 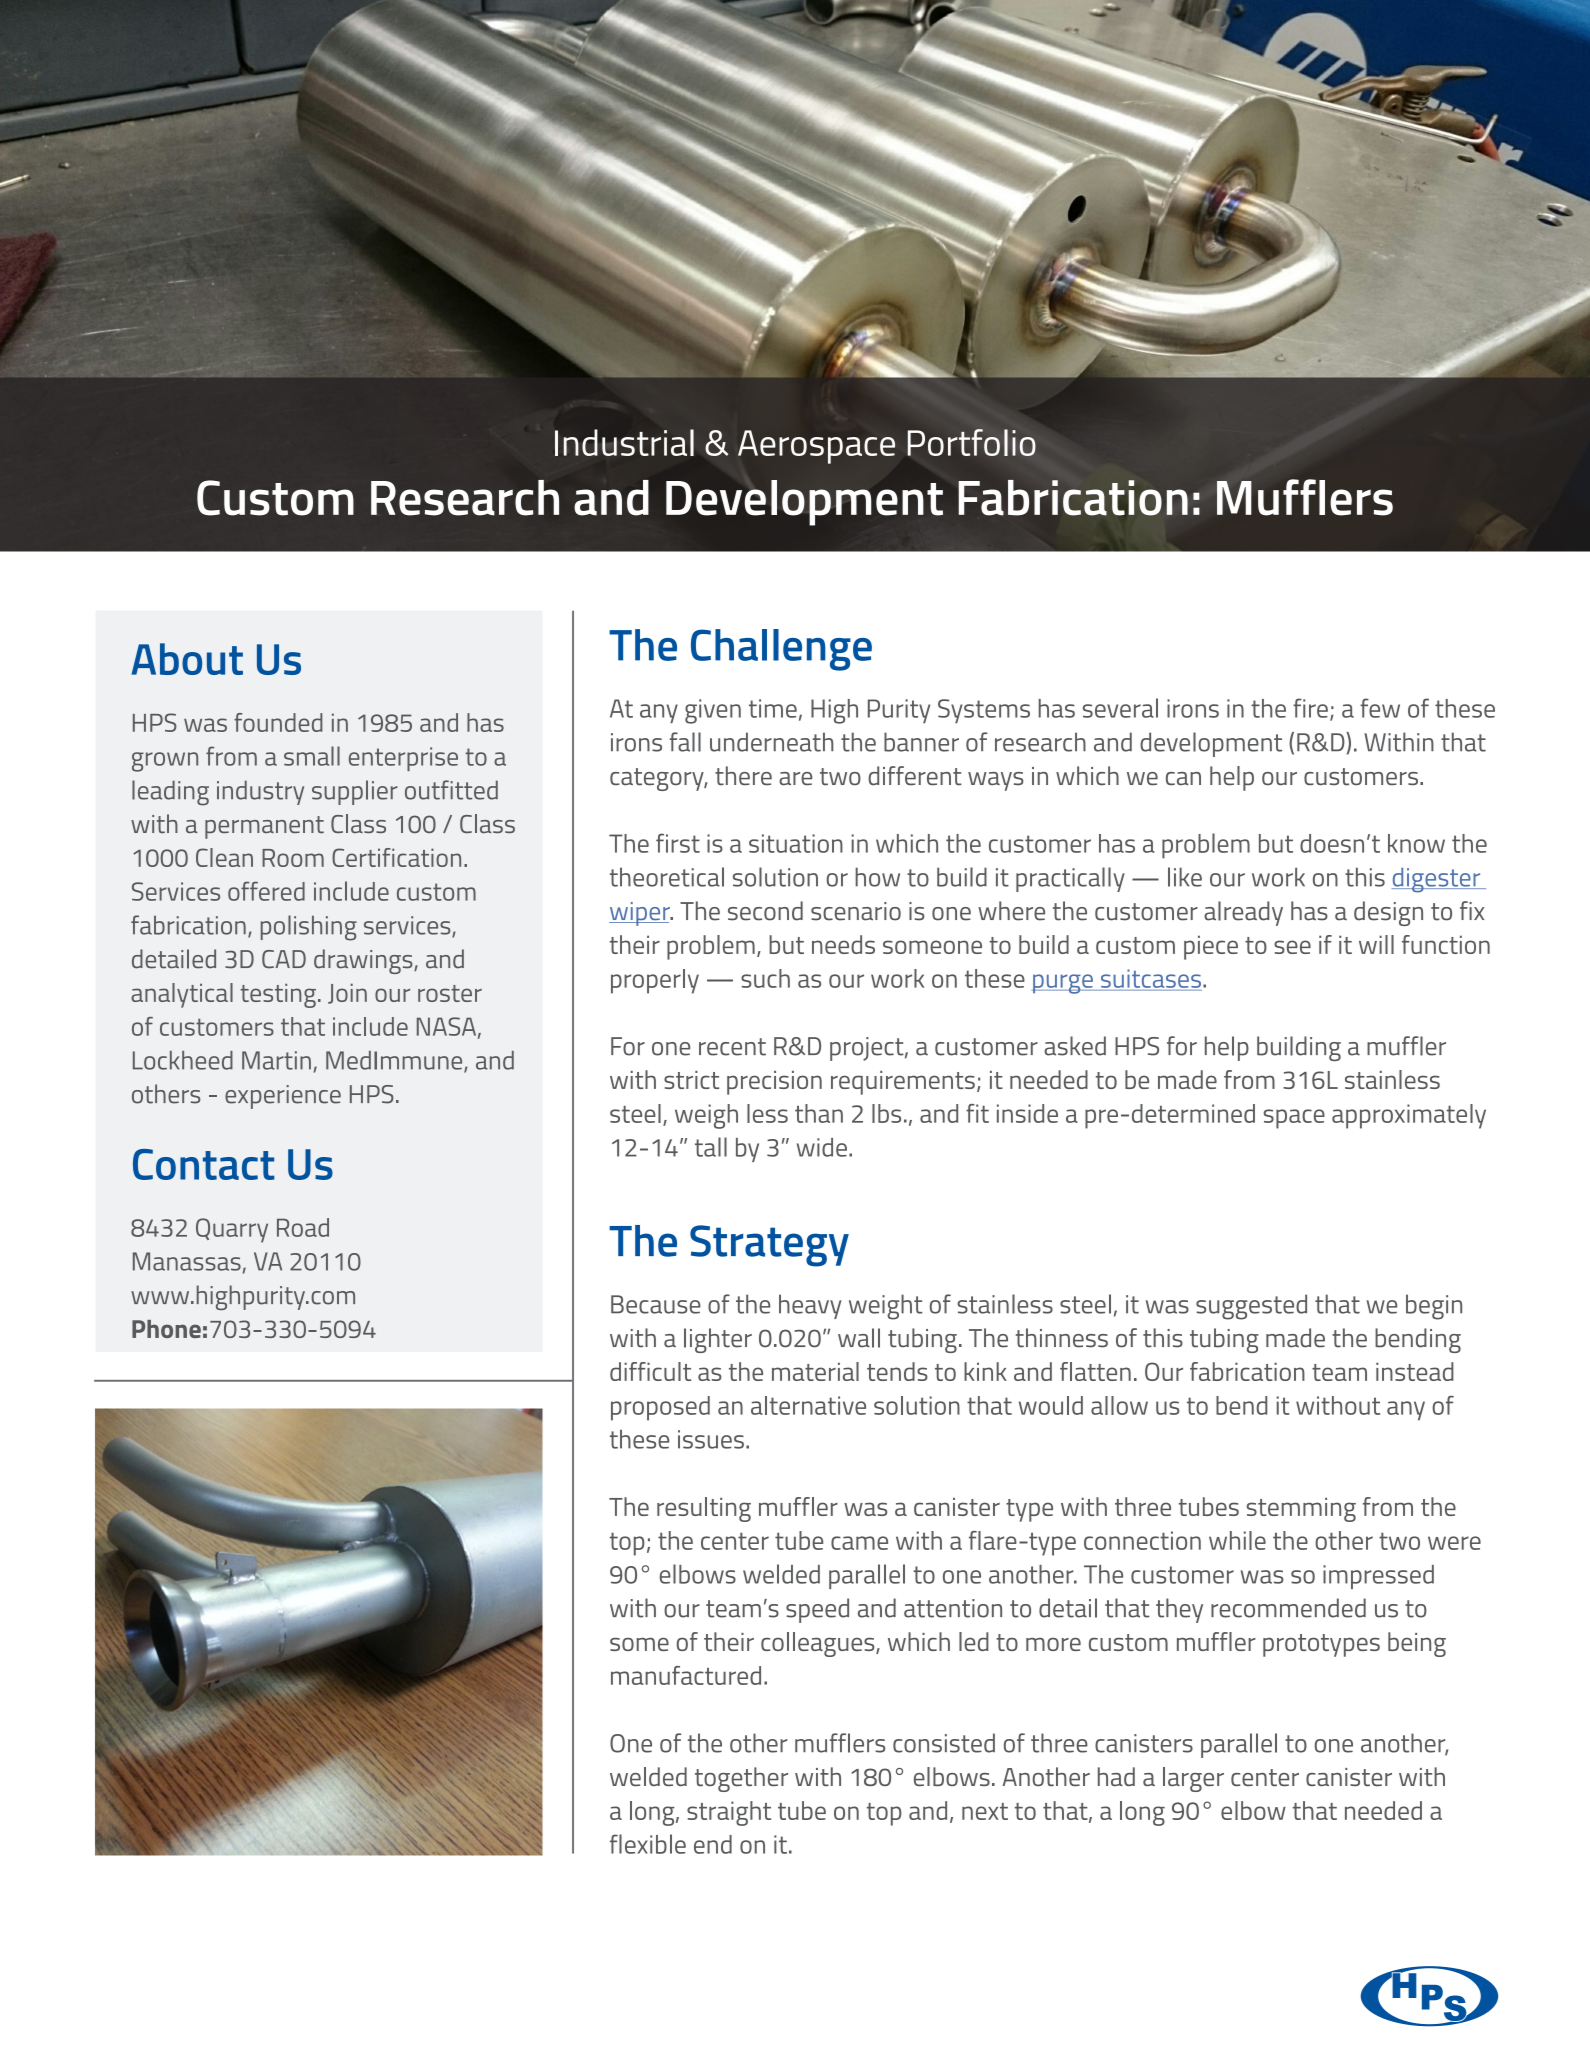 What do you see at coordinates (648, 1844) in the page?
I see `flexible` at bounding box center [648, 1844].
